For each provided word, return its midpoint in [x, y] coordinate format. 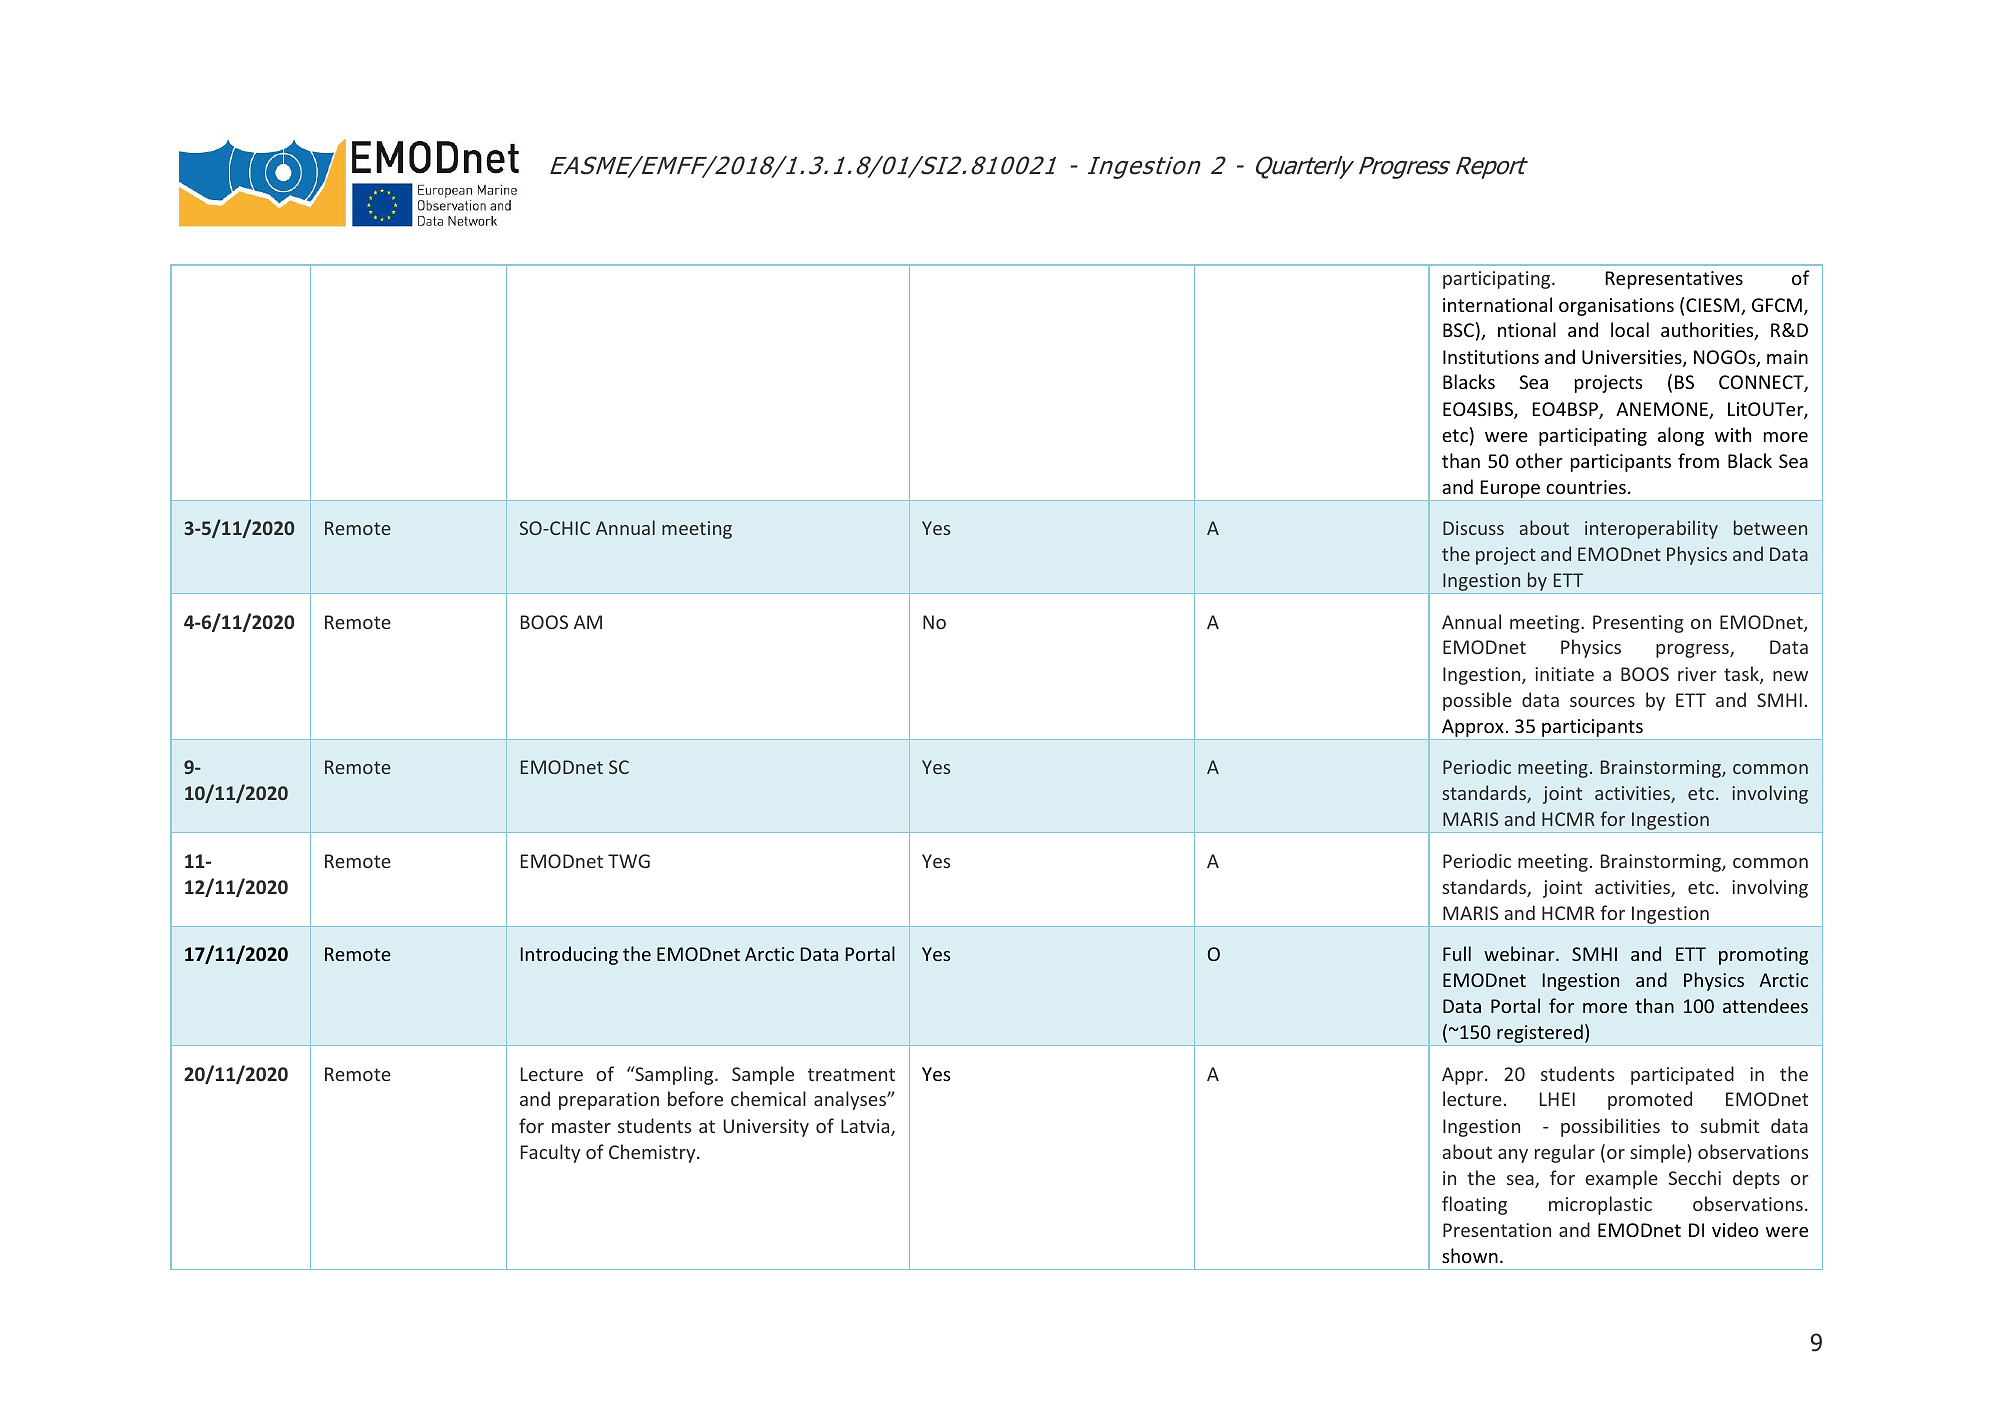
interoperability [1651, 529]
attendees [1765, 1005]
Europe [1510, 489]
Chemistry [653, 1153]
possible [1477, 701]
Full [1457, 953]
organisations [1616, 307]
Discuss [1473, 528]
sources [1602, 702]
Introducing [569, 955]
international [1497, 304]
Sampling [674, 1075]
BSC [1458, 330]
